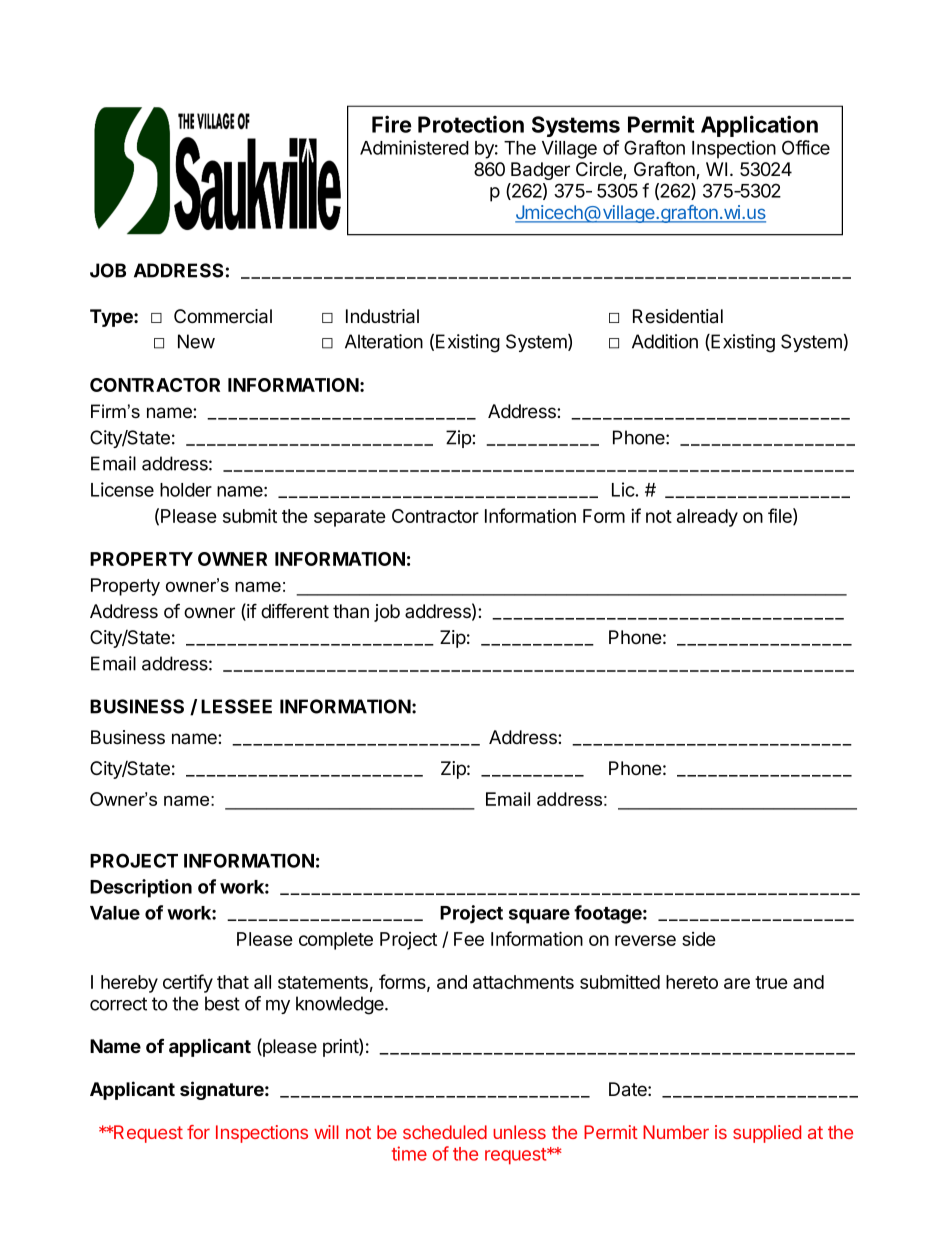 Image resolution: width=952 pixels, height=1233 pixels. Describe the element at coordinates (391, 124) in the document. I see `Fire` at that location.
